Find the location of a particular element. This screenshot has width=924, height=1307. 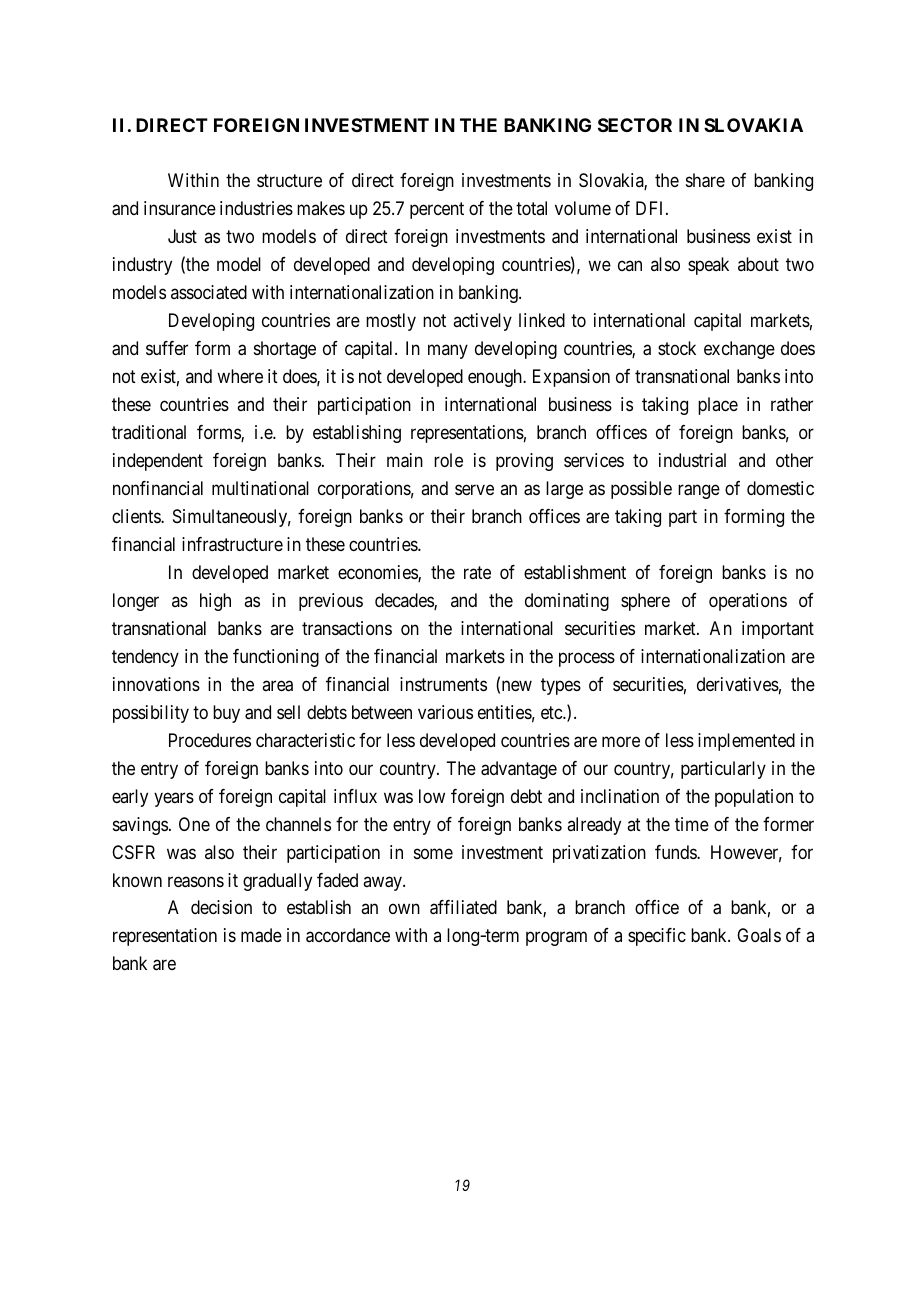

important is located at coordinates (778, 630).
